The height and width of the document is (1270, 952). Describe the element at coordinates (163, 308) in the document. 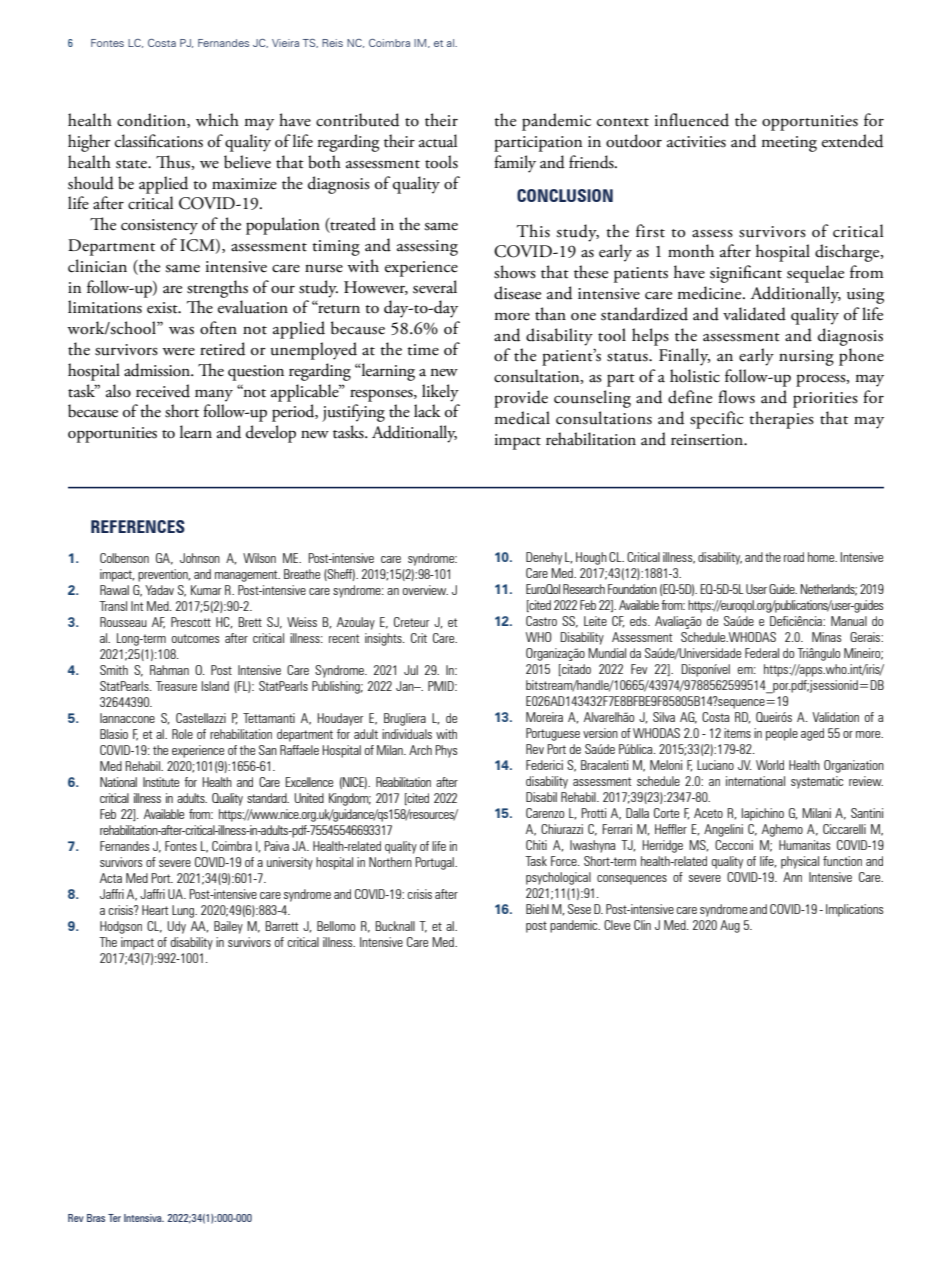

I see `exist` at that location.
